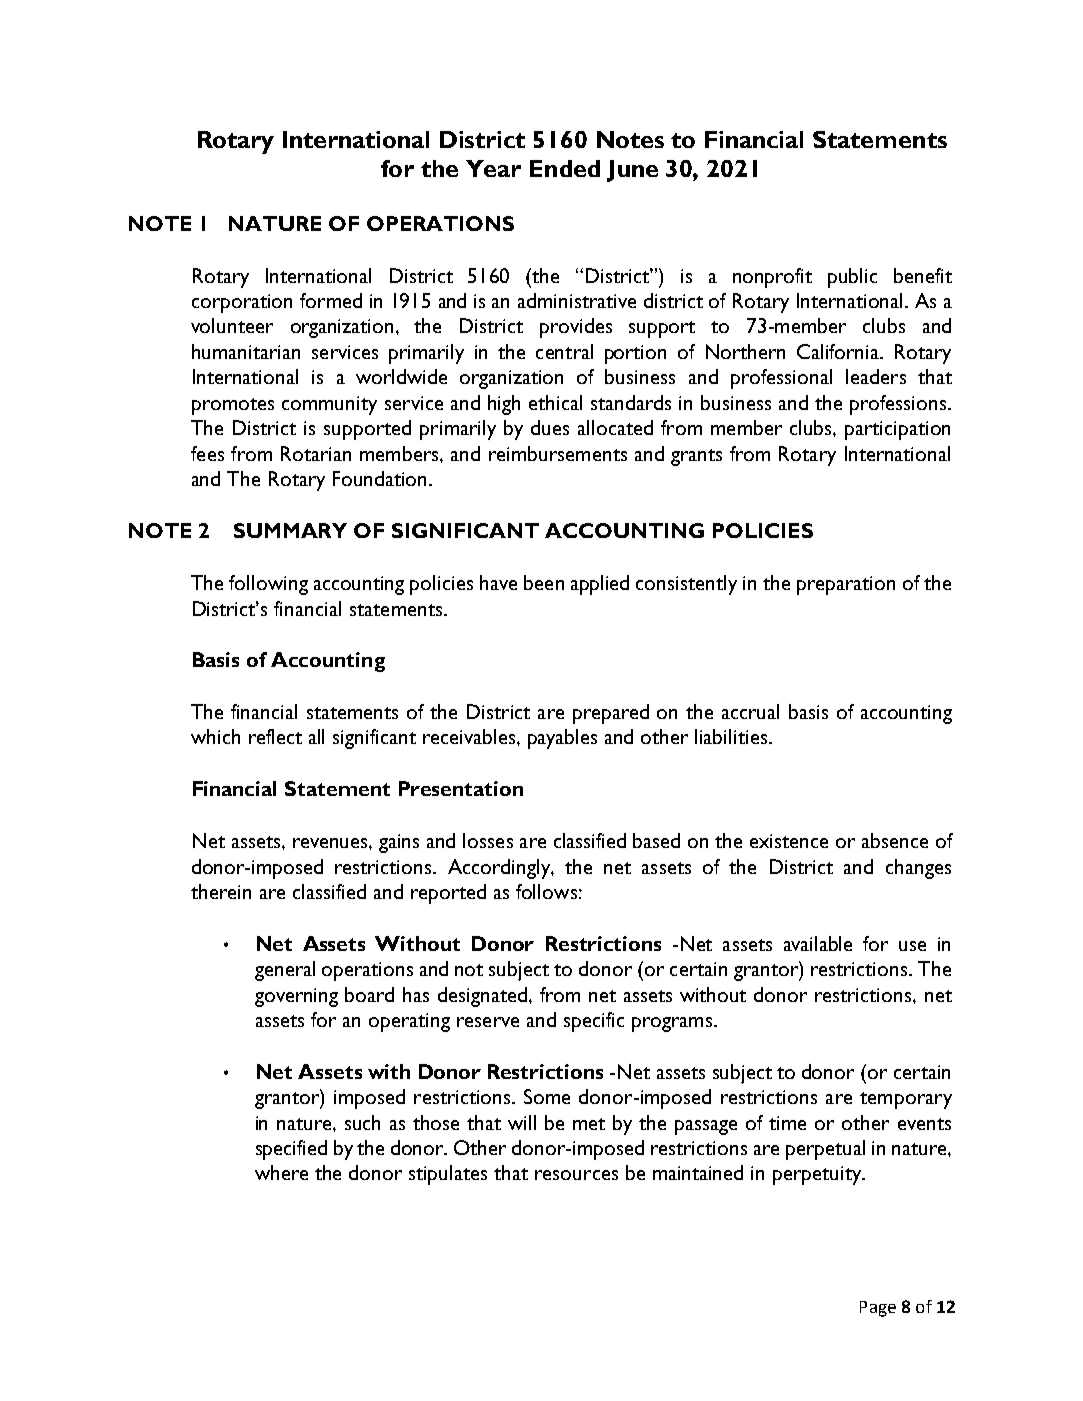  I want to click on follows, so click(546, 891).
